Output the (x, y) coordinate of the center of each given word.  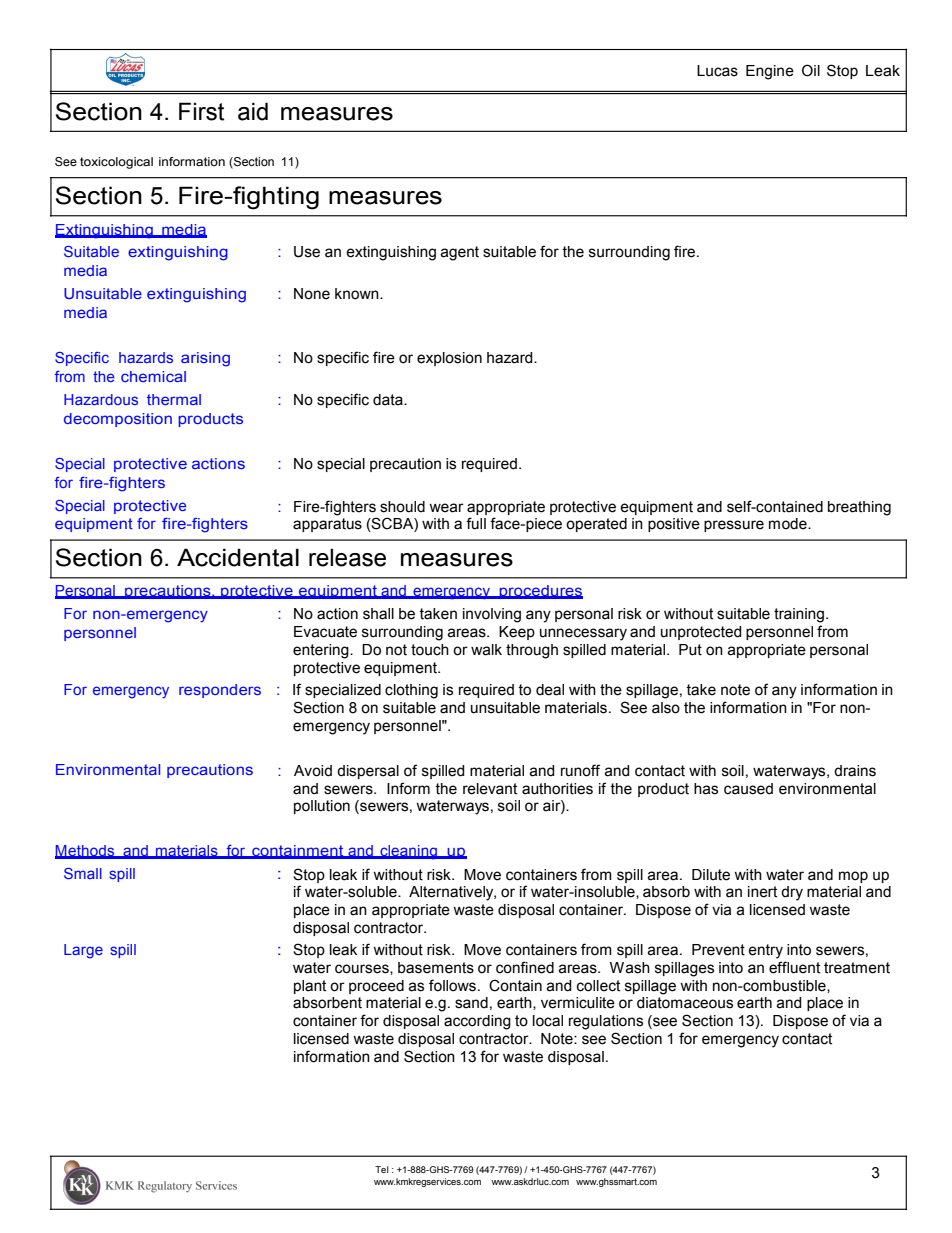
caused (748, 789)
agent (459, 253)
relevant (490, 789)
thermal (174, 399)
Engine (770, 72)
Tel (382, 1169)
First (201, 111)
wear (446, 508)
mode (789, 524)
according (477, 1022)
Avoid (313, 771)
